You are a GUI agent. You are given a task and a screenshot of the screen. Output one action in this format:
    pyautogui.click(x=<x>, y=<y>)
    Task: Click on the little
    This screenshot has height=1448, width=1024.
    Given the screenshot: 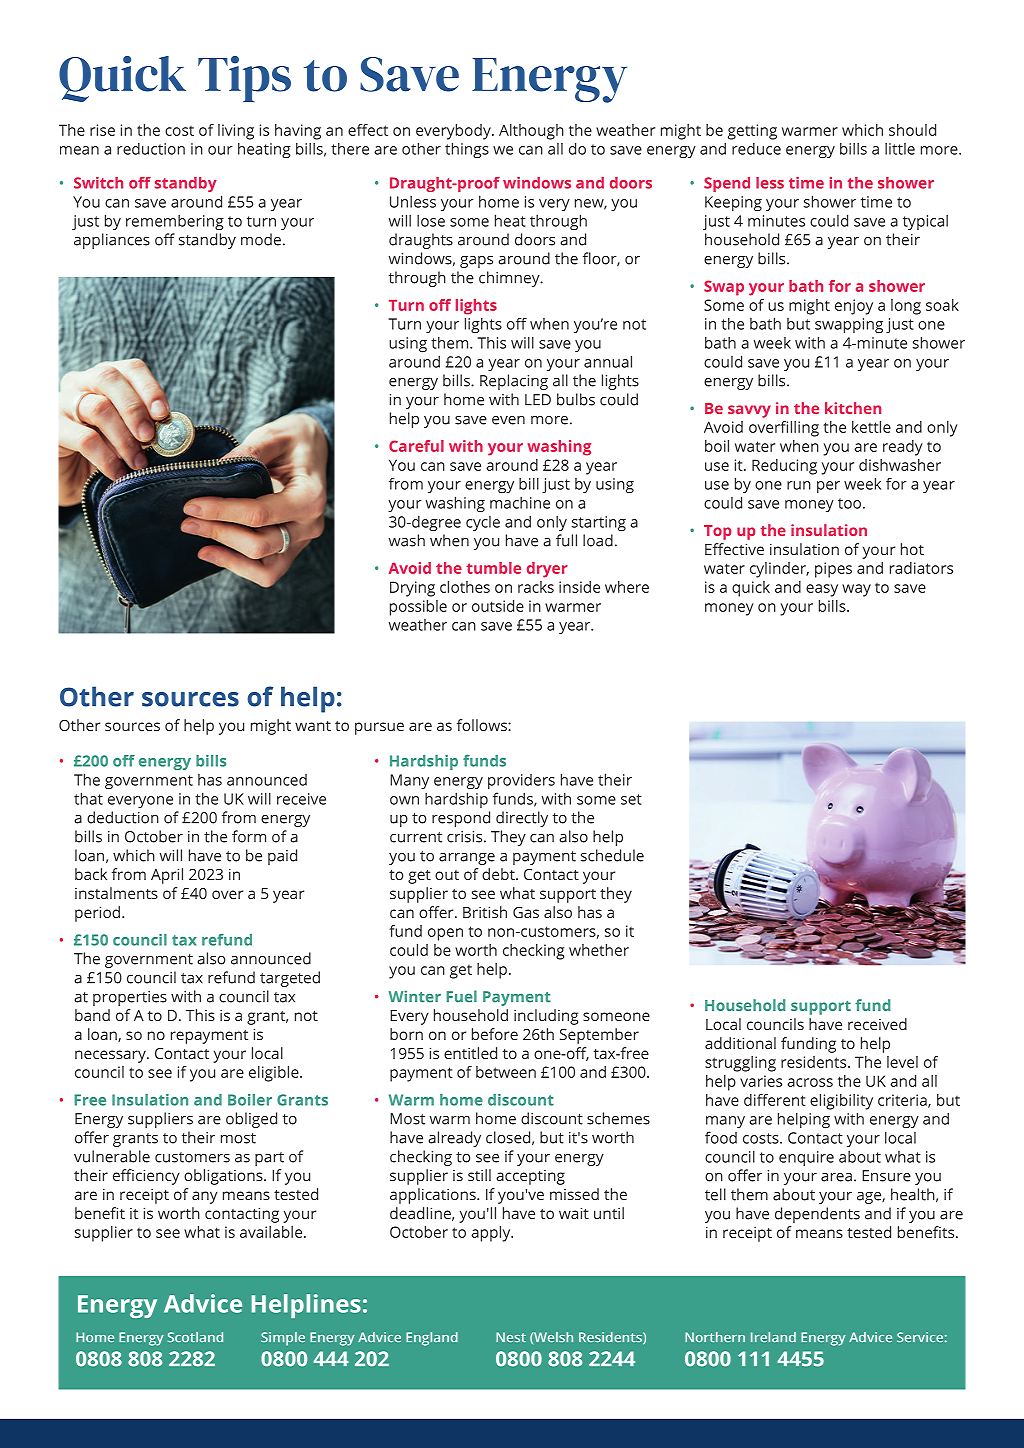 What is the action you would take?
    pyautogui.click(x=900, y=149)
